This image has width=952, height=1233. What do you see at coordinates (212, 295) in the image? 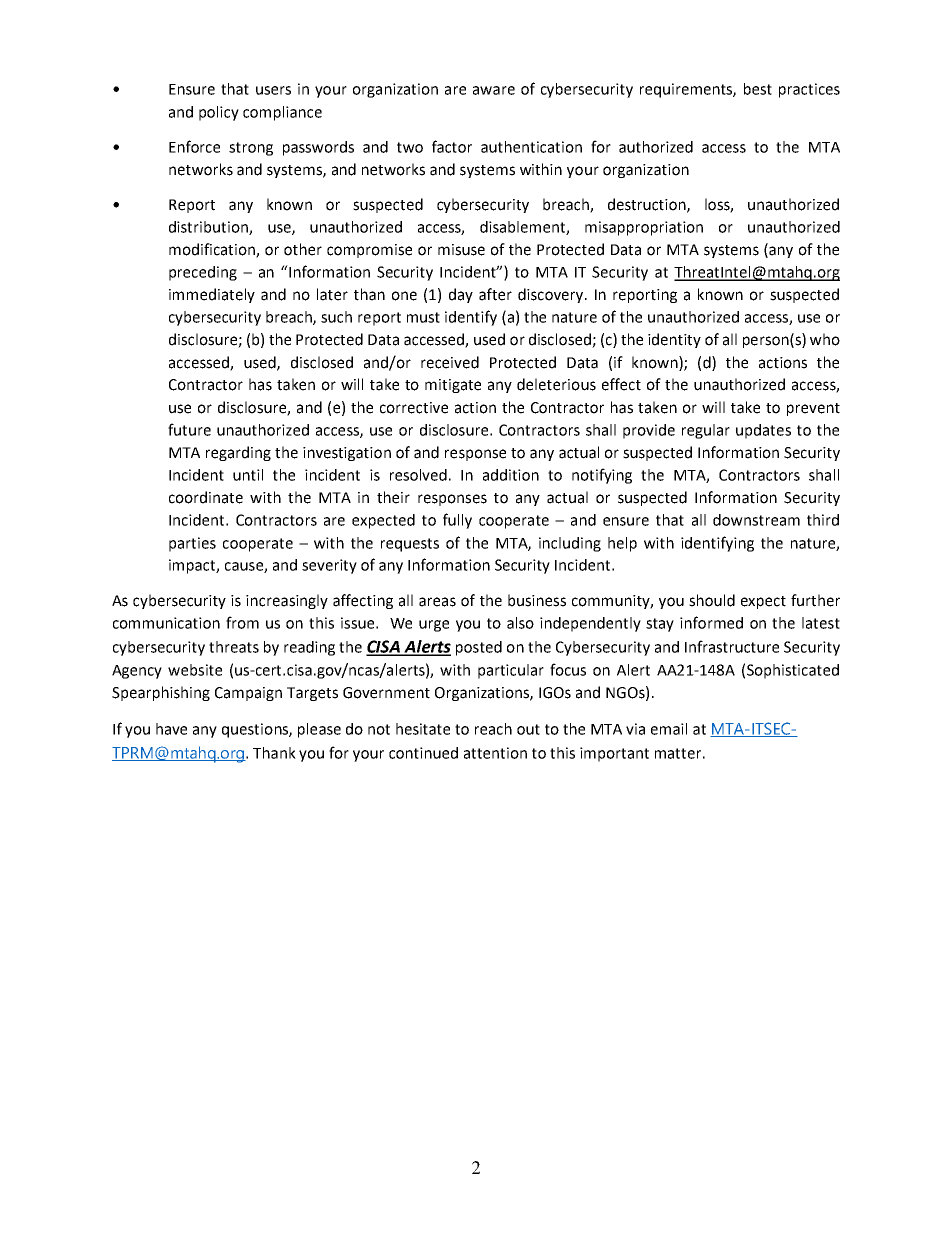
I see `immediately` at bounding box center [212, 295].
